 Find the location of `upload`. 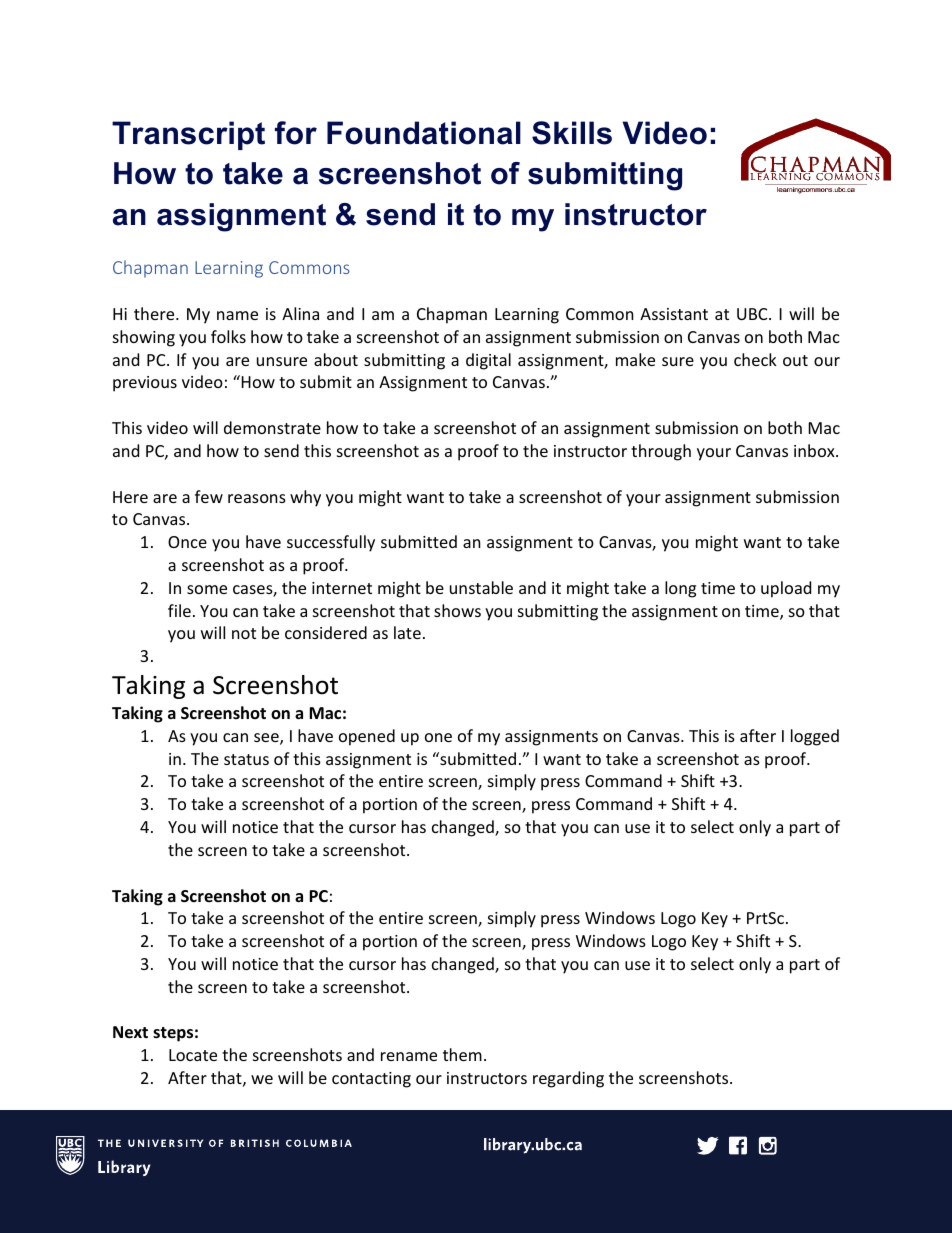

upload is located at coordinates (786, 589).
